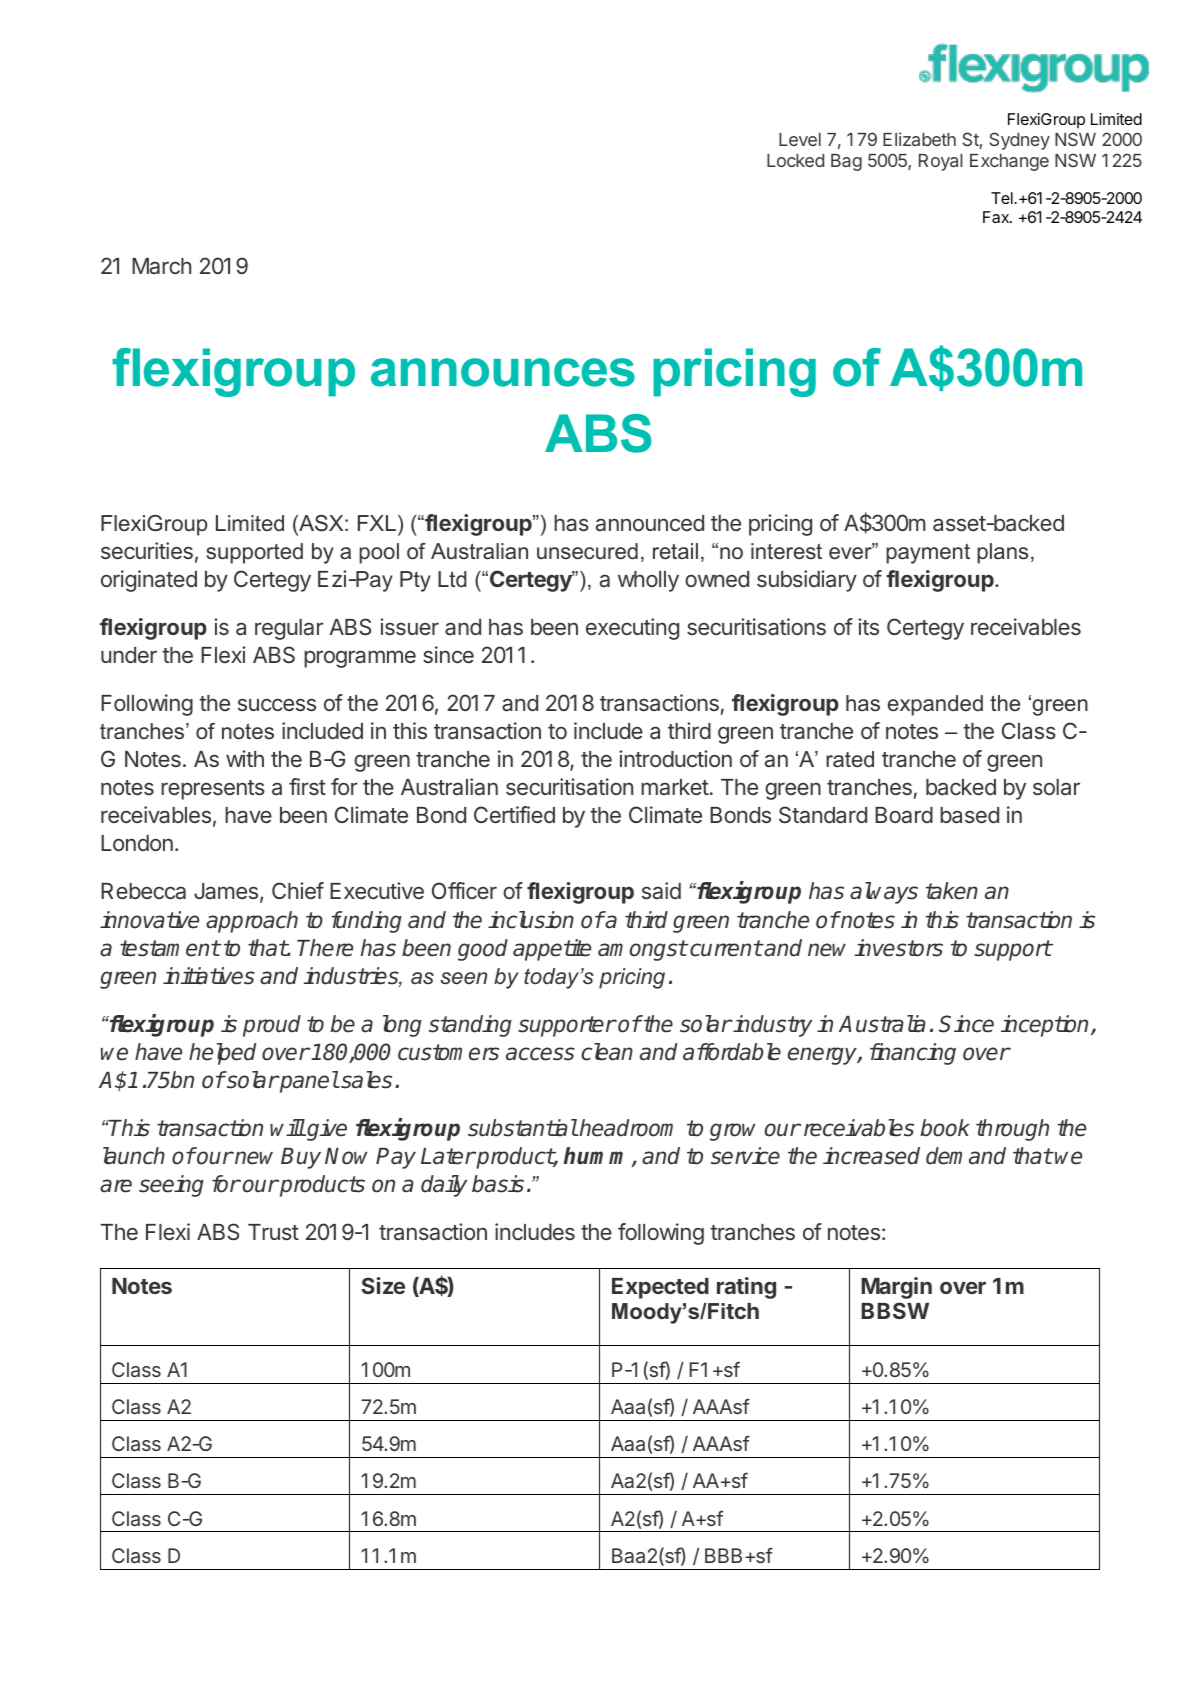 The image size is (1198, 1696). What do you see at coordinates (273, 1232) in the image?
I see `Trust` at bounding box center [273, 1232].
